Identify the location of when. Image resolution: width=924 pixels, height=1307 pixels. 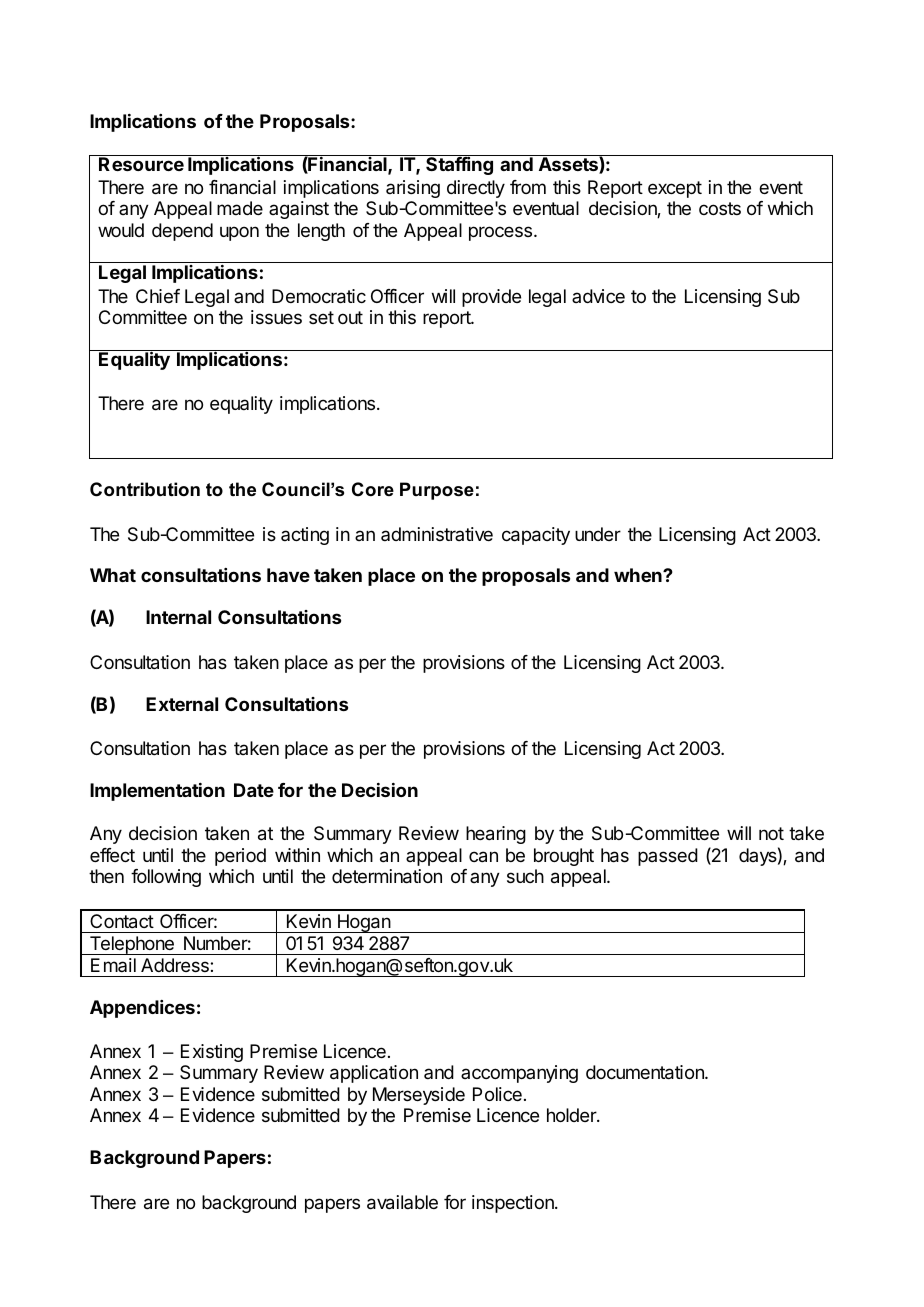
(639, 575).
